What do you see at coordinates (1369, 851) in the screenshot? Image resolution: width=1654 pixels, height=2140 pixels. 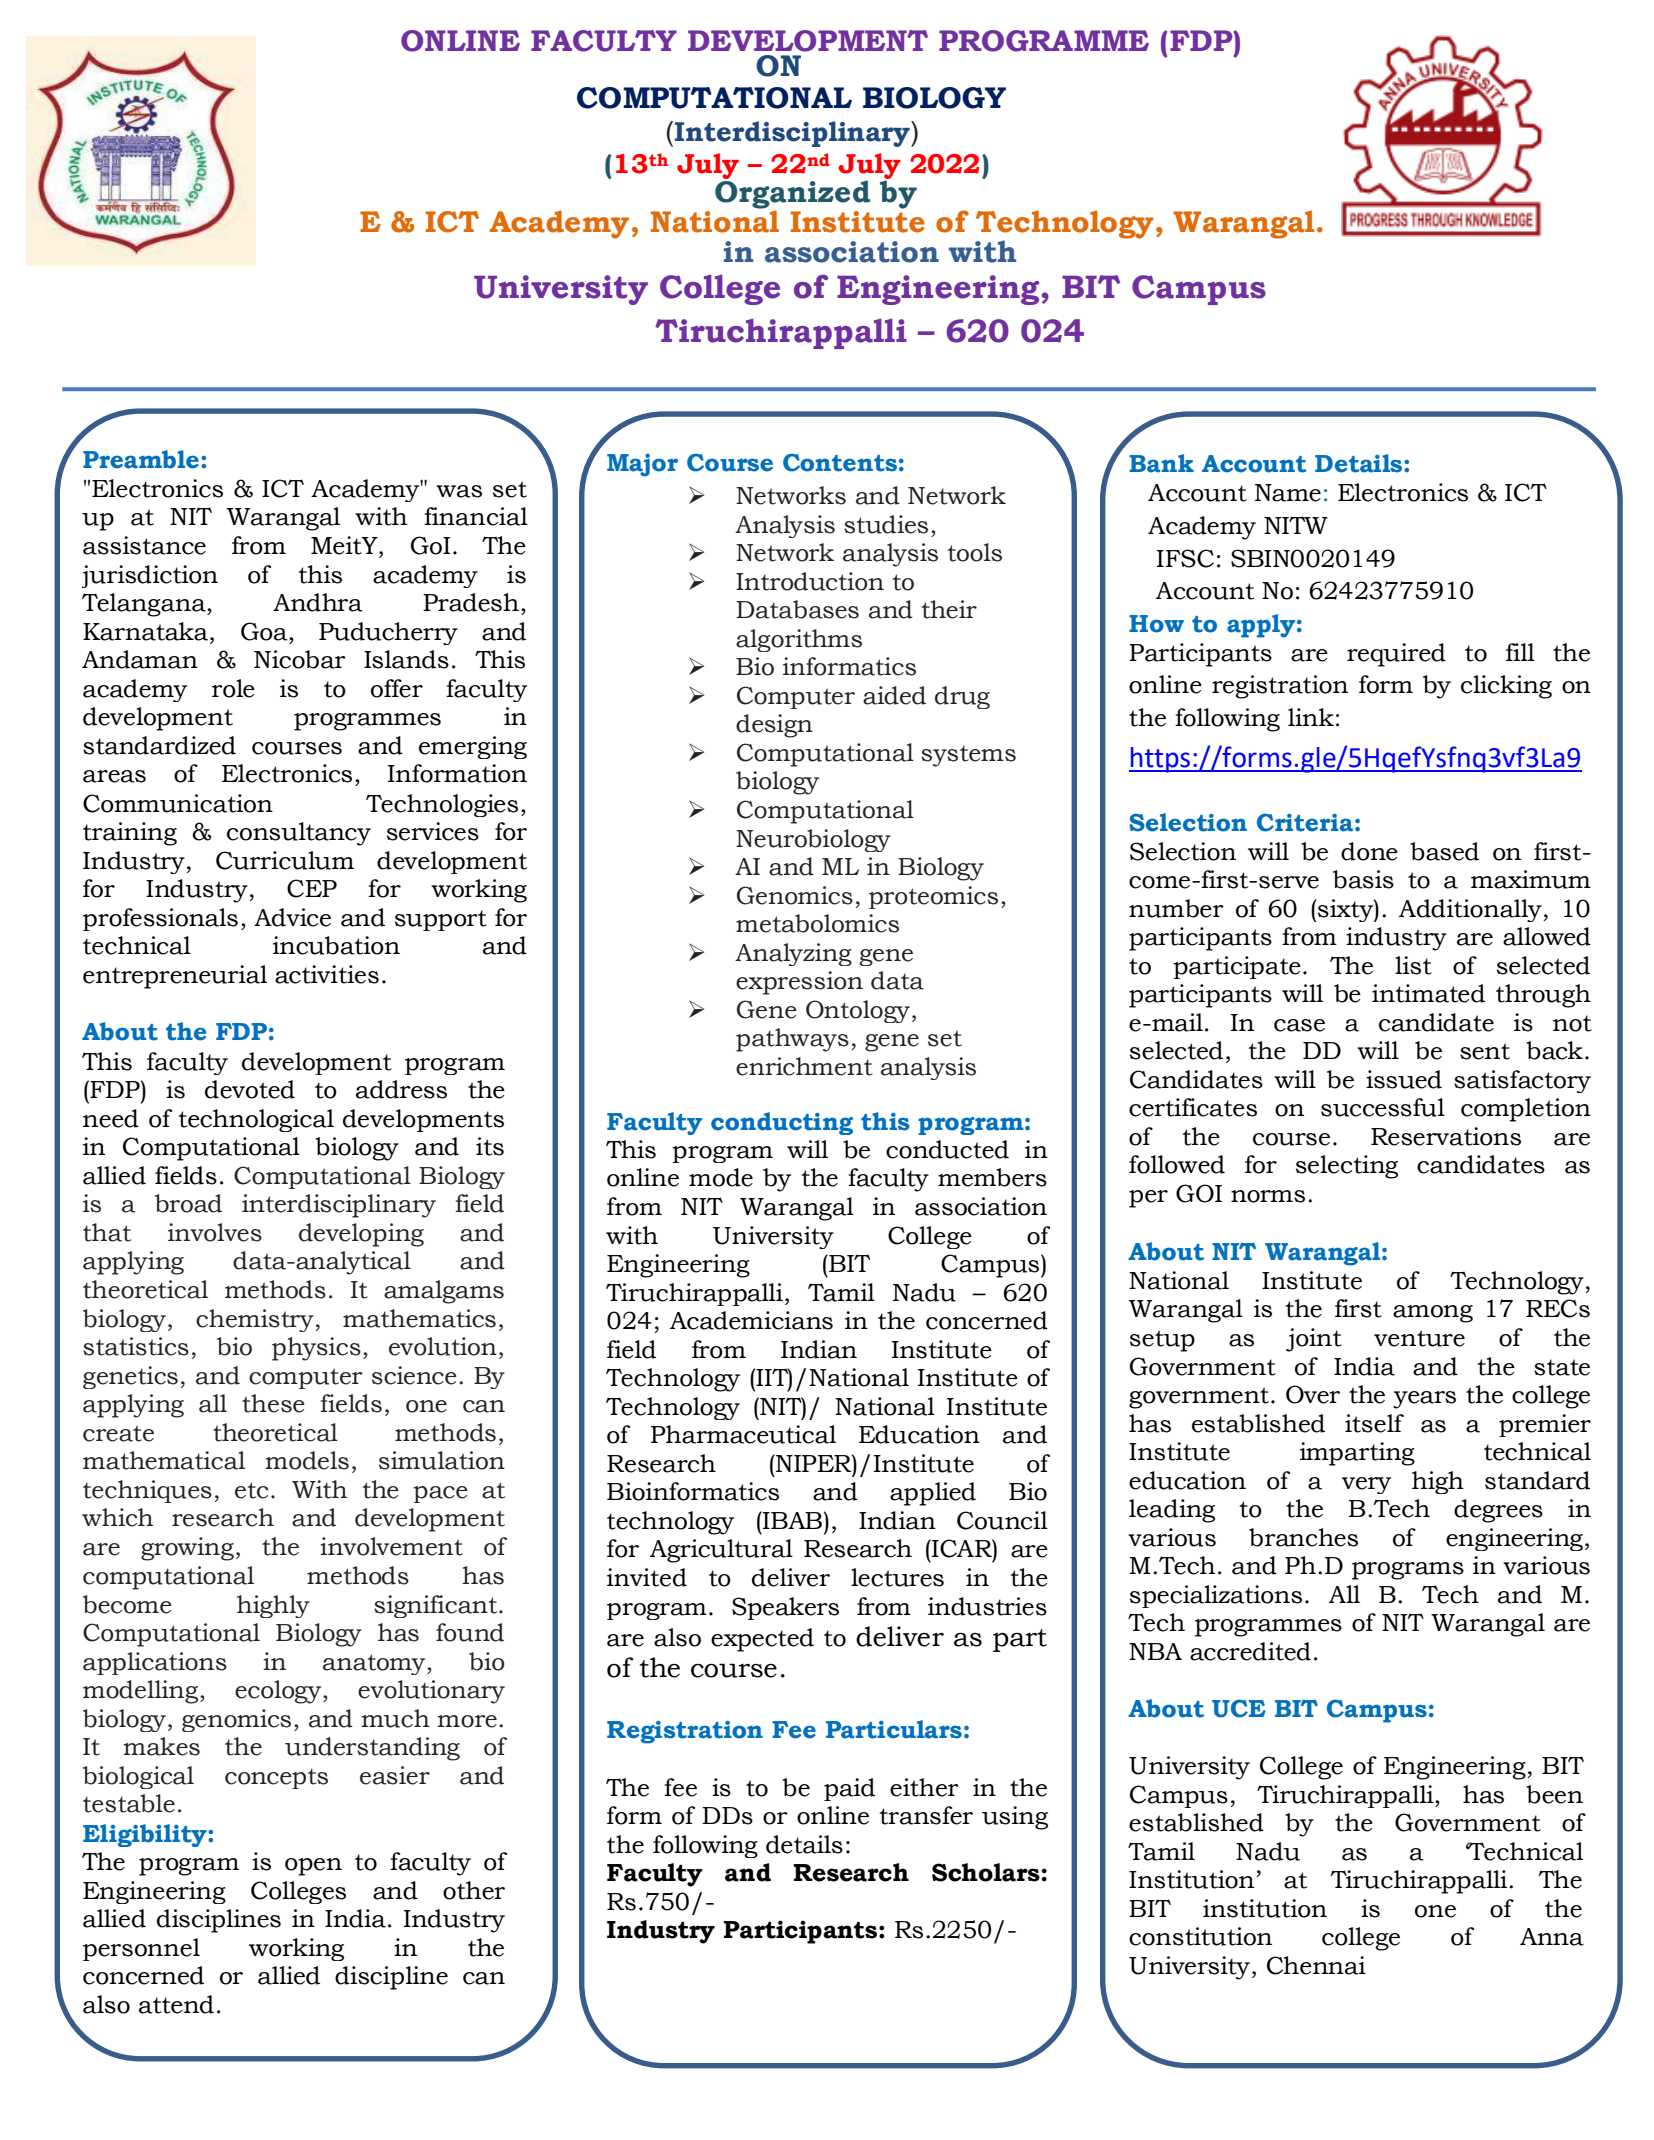 I see `done` at bounding box center [1369, 851].
